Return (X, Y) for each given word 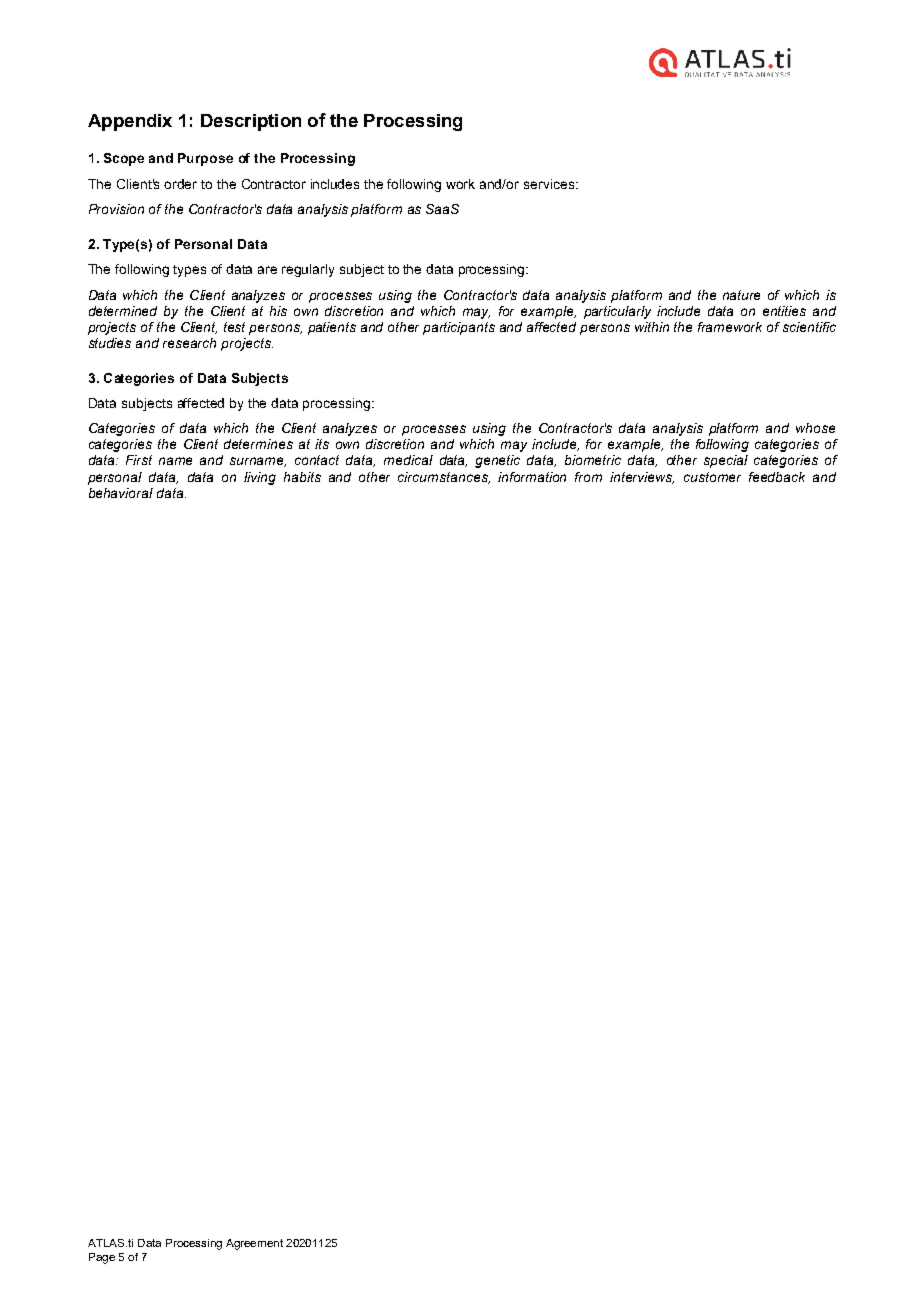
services (550, 184)
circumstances (444, 478)
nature (741, 295)
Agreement (254, 1244)
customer (712, 477)
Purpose (205, 159)
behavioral (121, 493)
